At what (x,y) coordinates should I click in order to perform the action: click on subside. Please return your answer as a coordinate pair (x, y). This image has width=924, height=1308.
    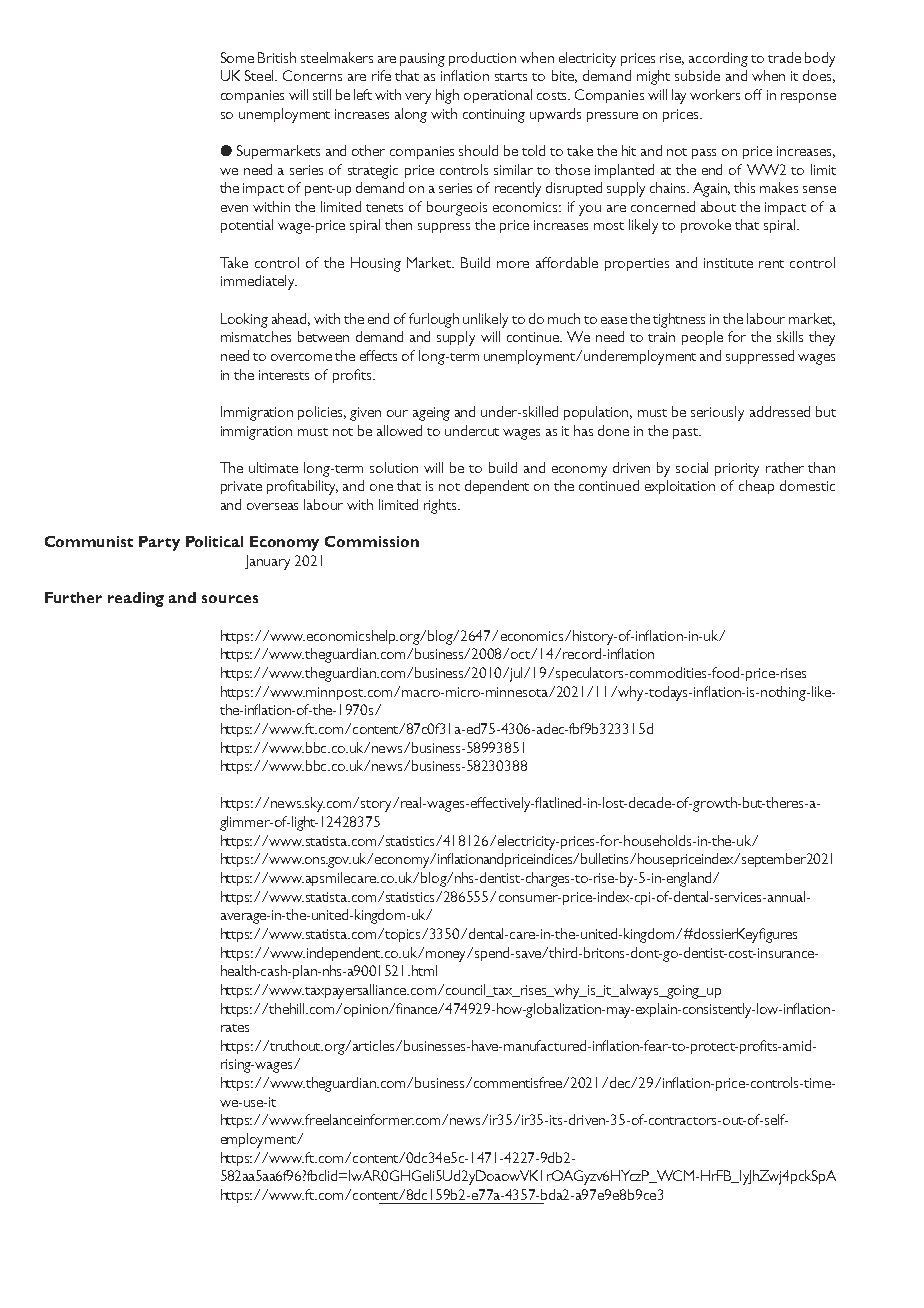
    Looking at the image, I should click on (697, 75).
